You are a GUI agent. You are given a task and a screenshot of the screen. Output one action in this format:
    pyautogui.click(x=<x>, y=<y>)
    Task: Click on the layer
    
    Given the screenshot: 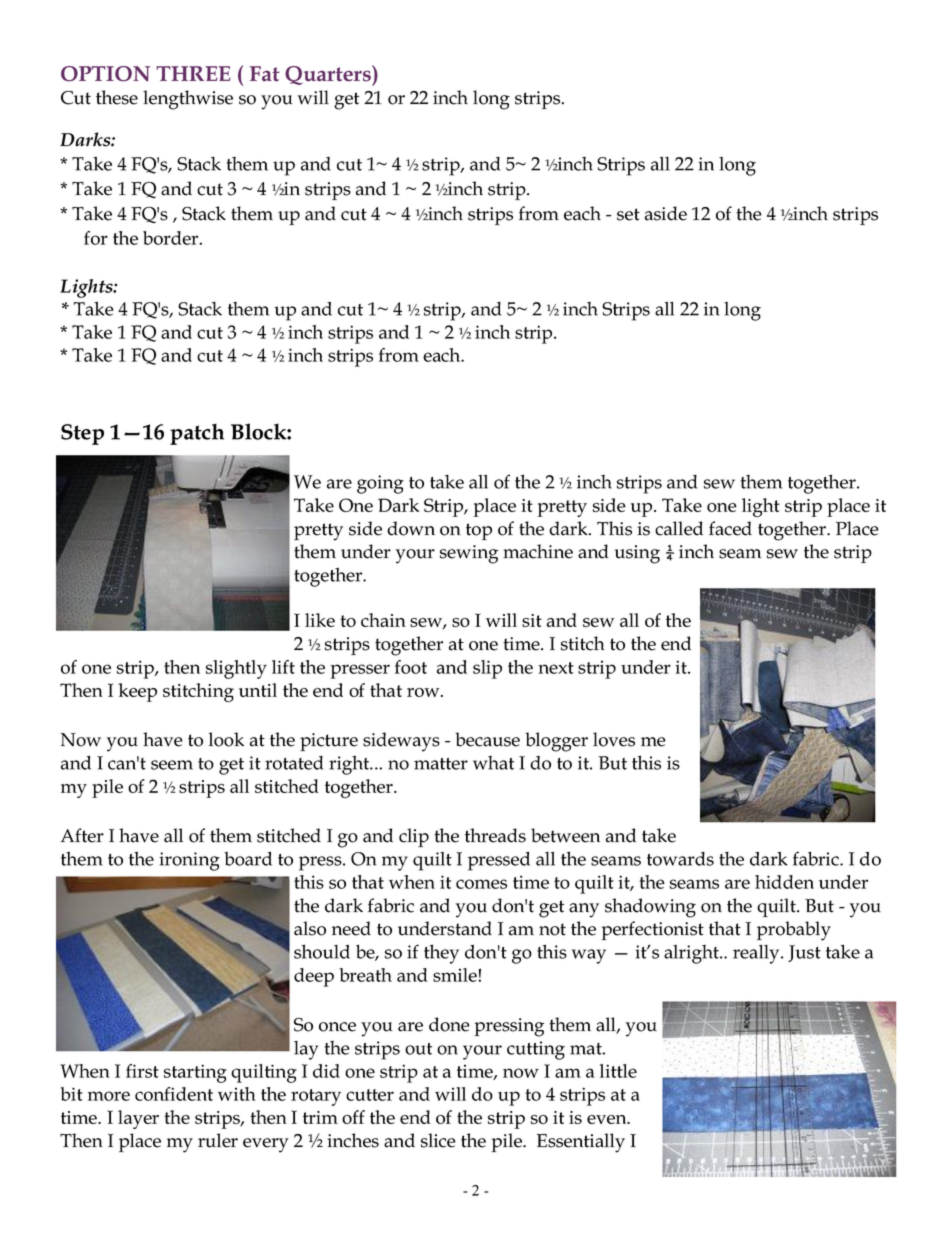 What is the action you would take?
    pyautogui.click(x=138, y=1119)
